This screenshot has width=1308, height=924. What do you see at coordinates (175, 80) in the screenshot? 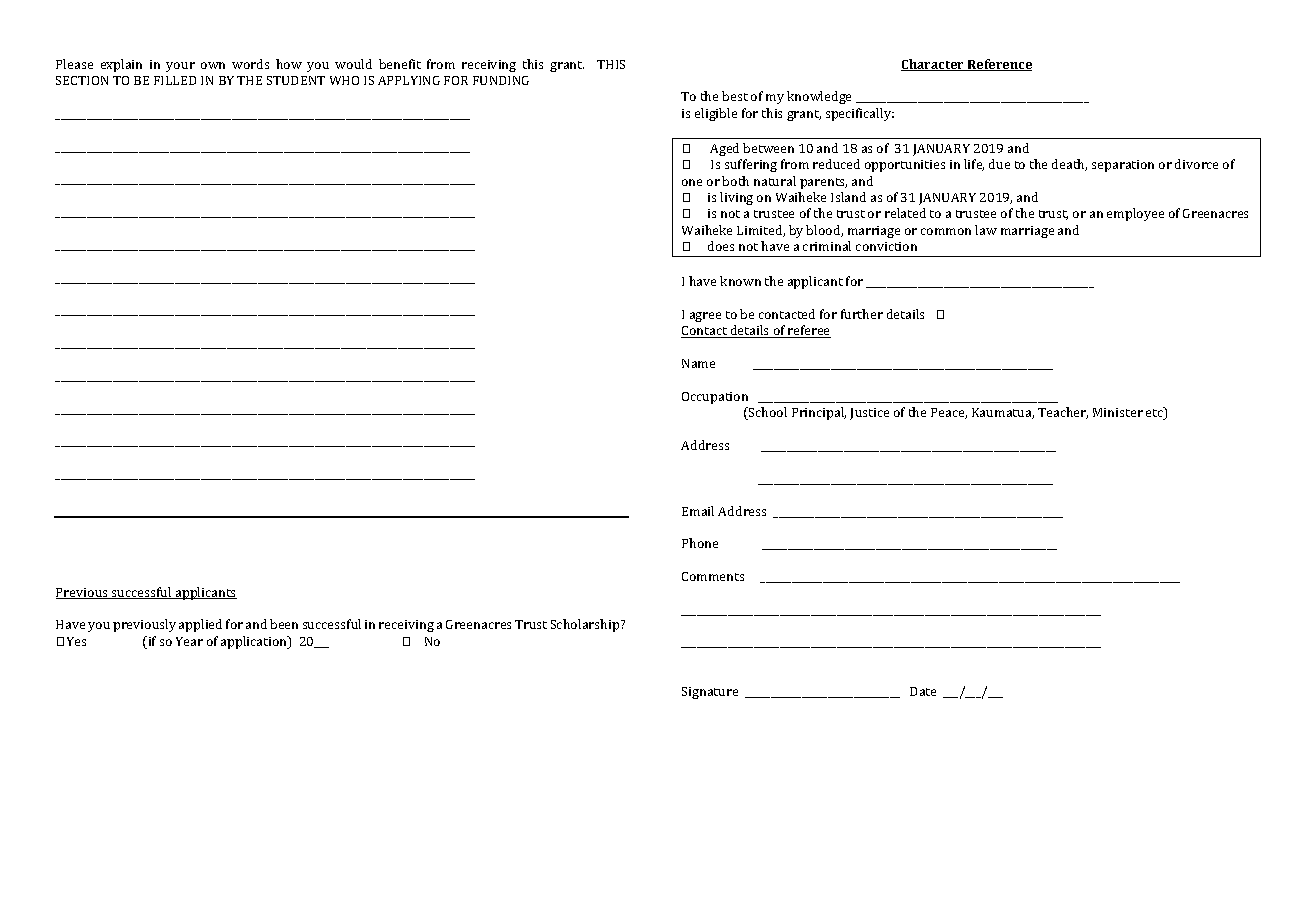
I see `FILLED` at bounding box center [175, 80].
